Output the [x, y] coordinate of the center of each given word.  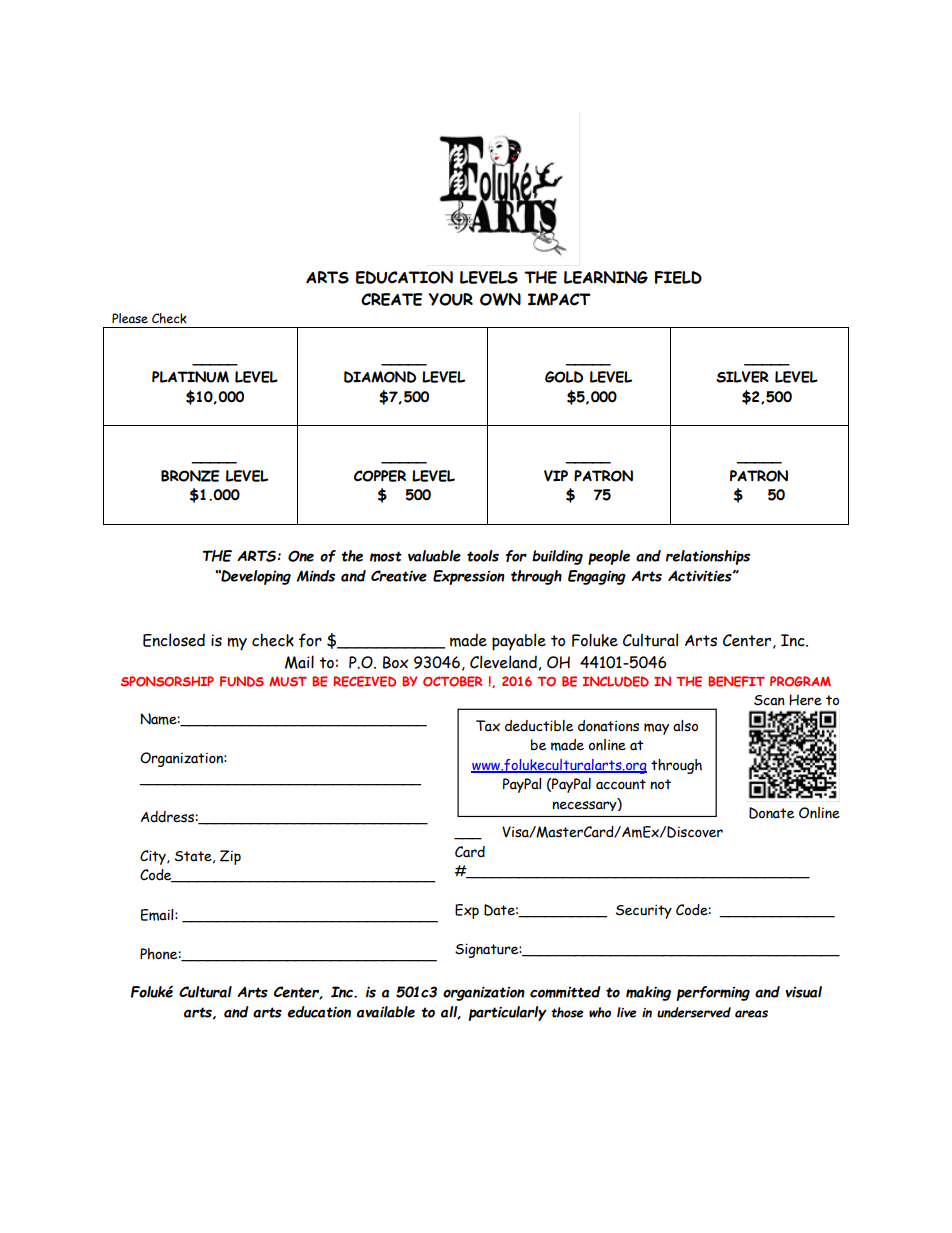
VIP [556, 476]
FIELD [678, 277]
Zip [230, 857]
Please [130, 318]
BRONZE [190, 476]
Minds [316, 576]
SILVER [742, 377]
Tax [488, 725]
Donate [771, 813]
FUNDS [242, 681]
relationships [708, 557]
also [685, 726]
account [621, 784]
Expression [469, 577]
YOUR [451, 299]
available [386, 1012]
